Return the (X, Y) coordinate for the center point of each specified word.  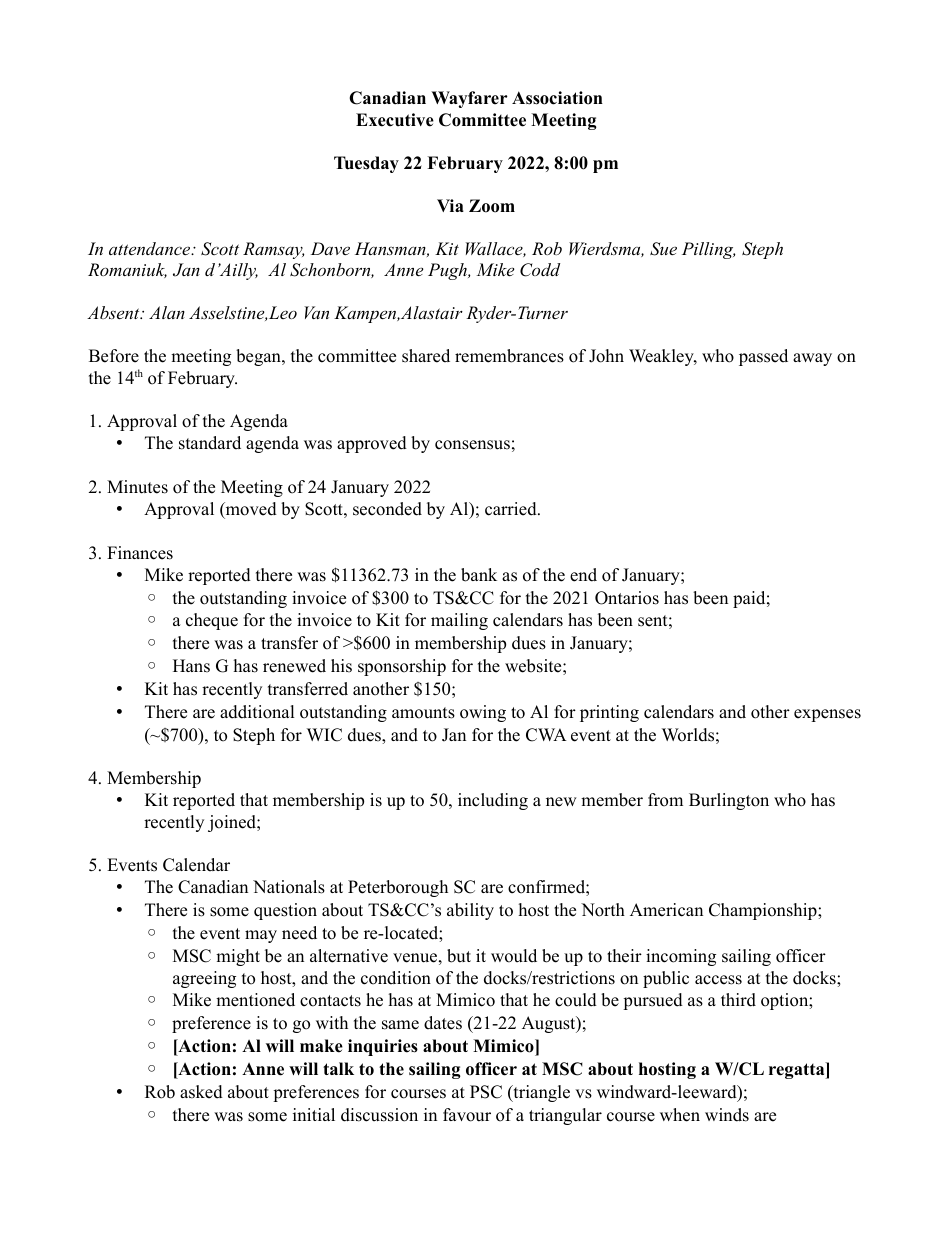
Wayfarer (469, 99)
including (493, 801)
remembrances (509, 356)
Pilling (708, 250)
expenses (827, 715)
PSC (486, 1092)
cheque (212, 621)
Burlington (729, 801)
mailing (459, 621)
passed (763, 357)
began (259, 357)
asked (201, 1092)
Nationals (289, 887)
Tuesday (366, 164)
